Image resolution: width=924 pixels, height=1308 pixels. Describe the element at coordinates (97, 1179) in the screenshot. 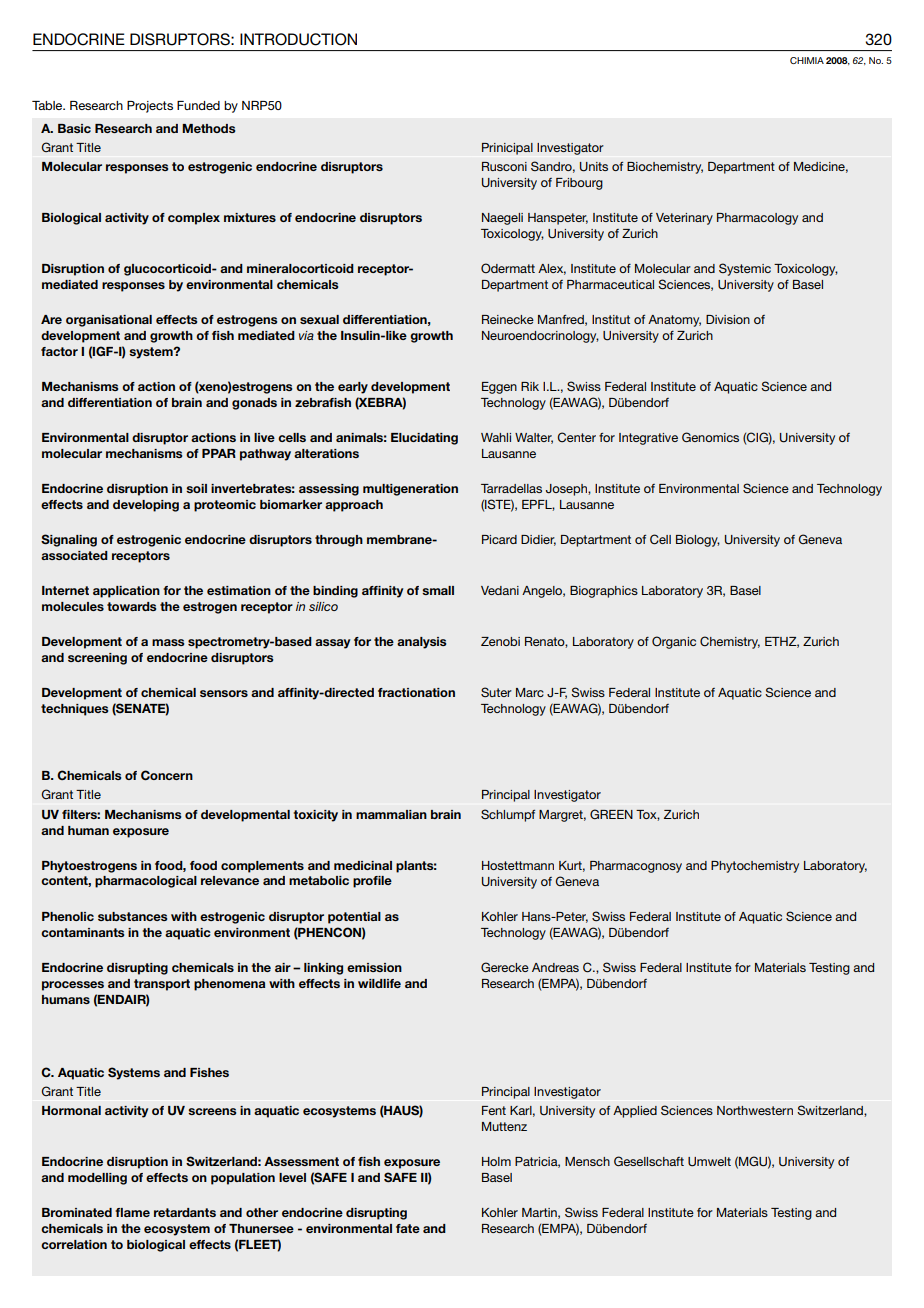

I see `modelling` at that location.
